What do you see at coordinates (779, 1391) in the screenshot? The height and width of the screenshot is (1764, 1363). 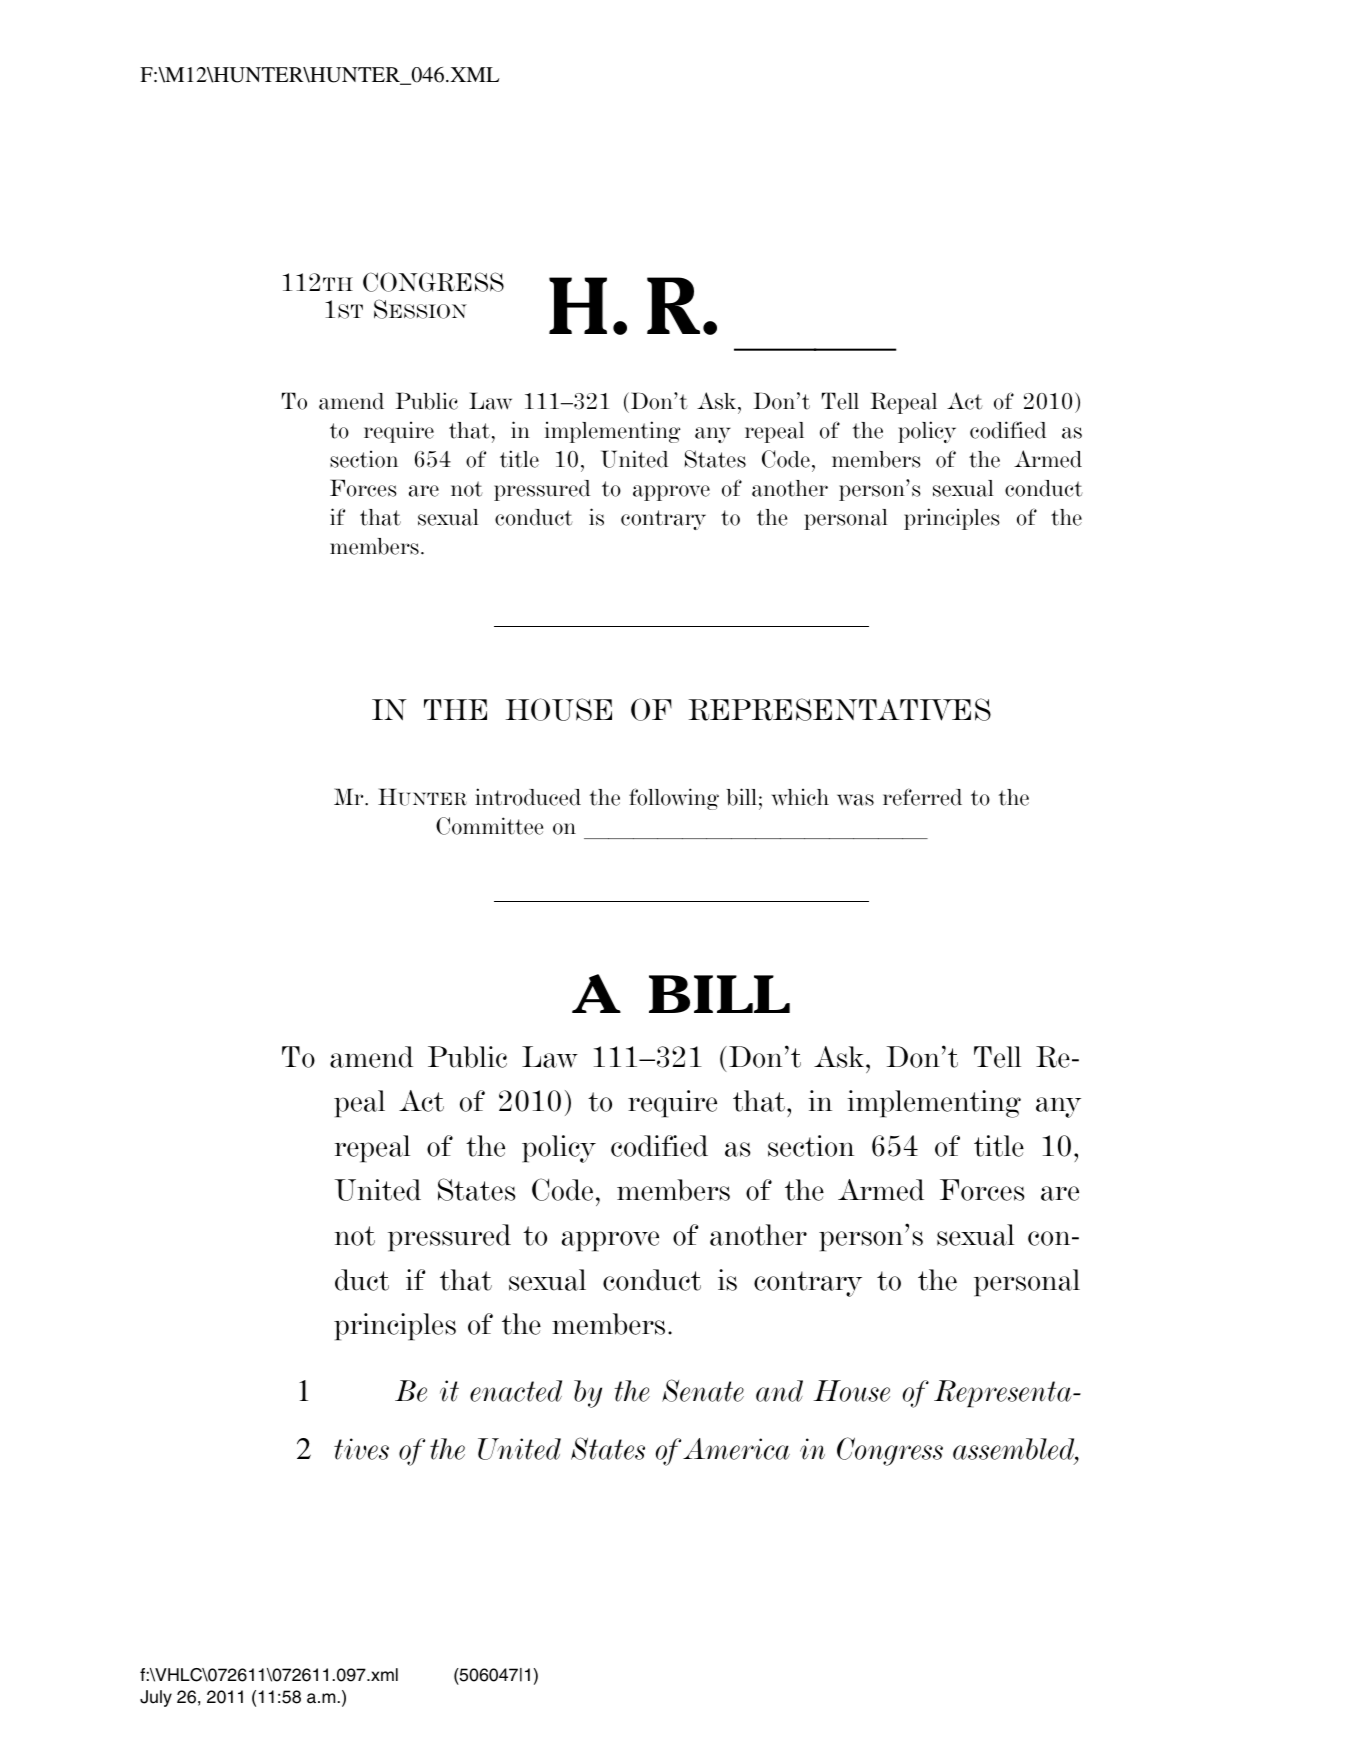 I see `and` at bounding box center [779, 1391].
